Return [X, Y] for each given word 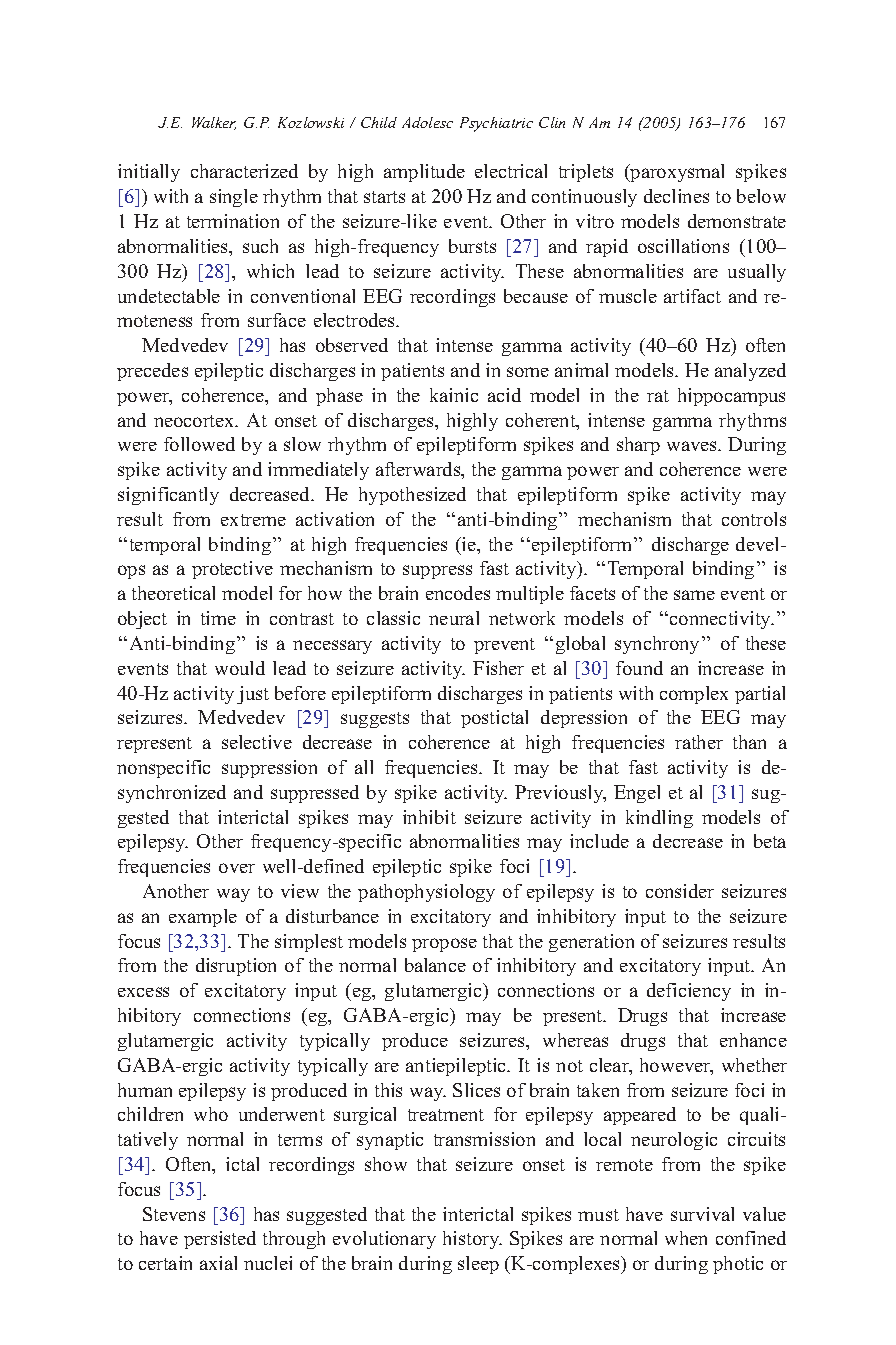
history [472, 1240]
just [253, 695]
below [761, 196]
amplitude [424, 173]
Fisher [498, 668]
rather [699, 742]
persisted [220, 1240]
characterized [244, 171]
